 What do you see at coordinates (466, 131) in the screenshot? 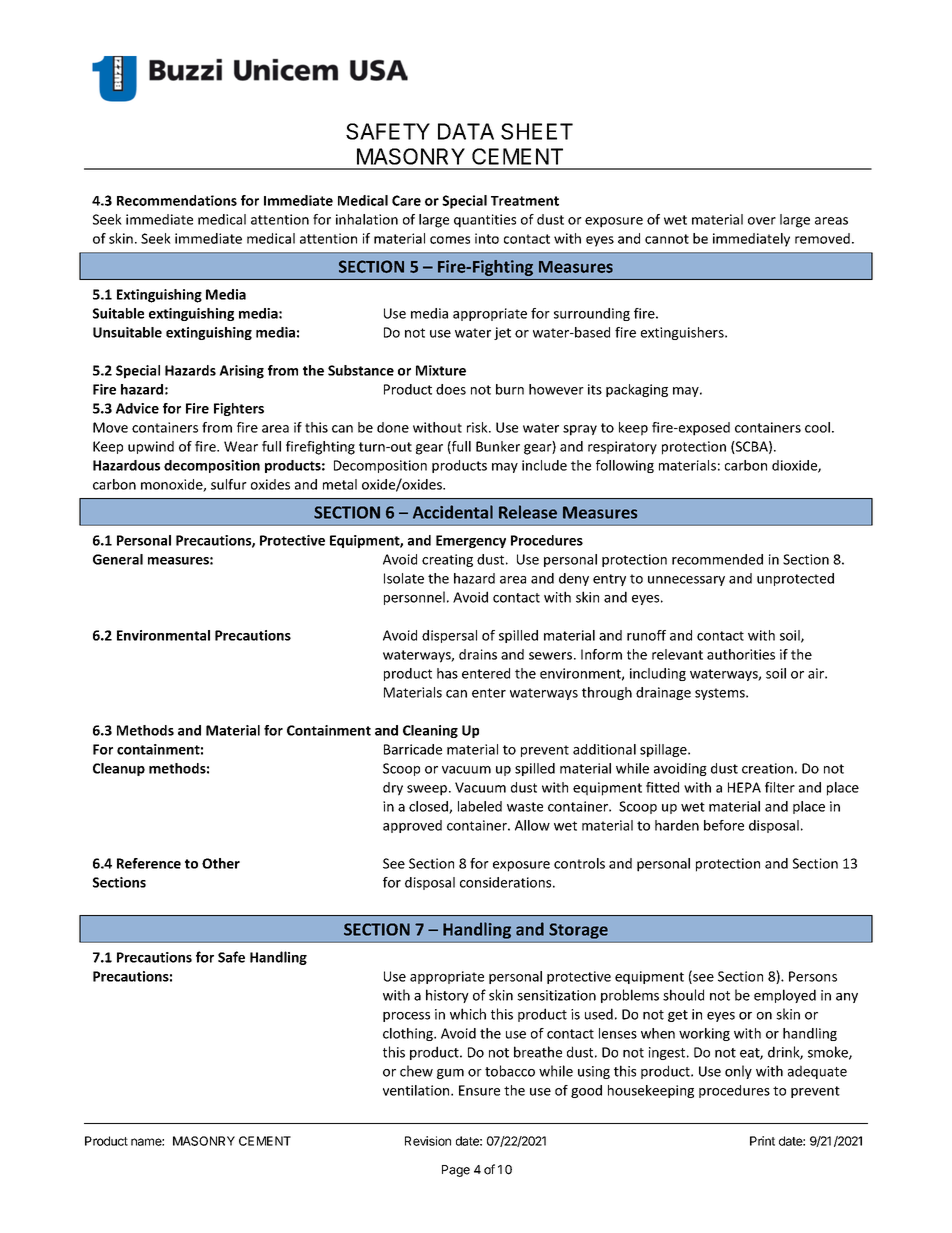
I see `DATA` at bounding box center [466, 131].
